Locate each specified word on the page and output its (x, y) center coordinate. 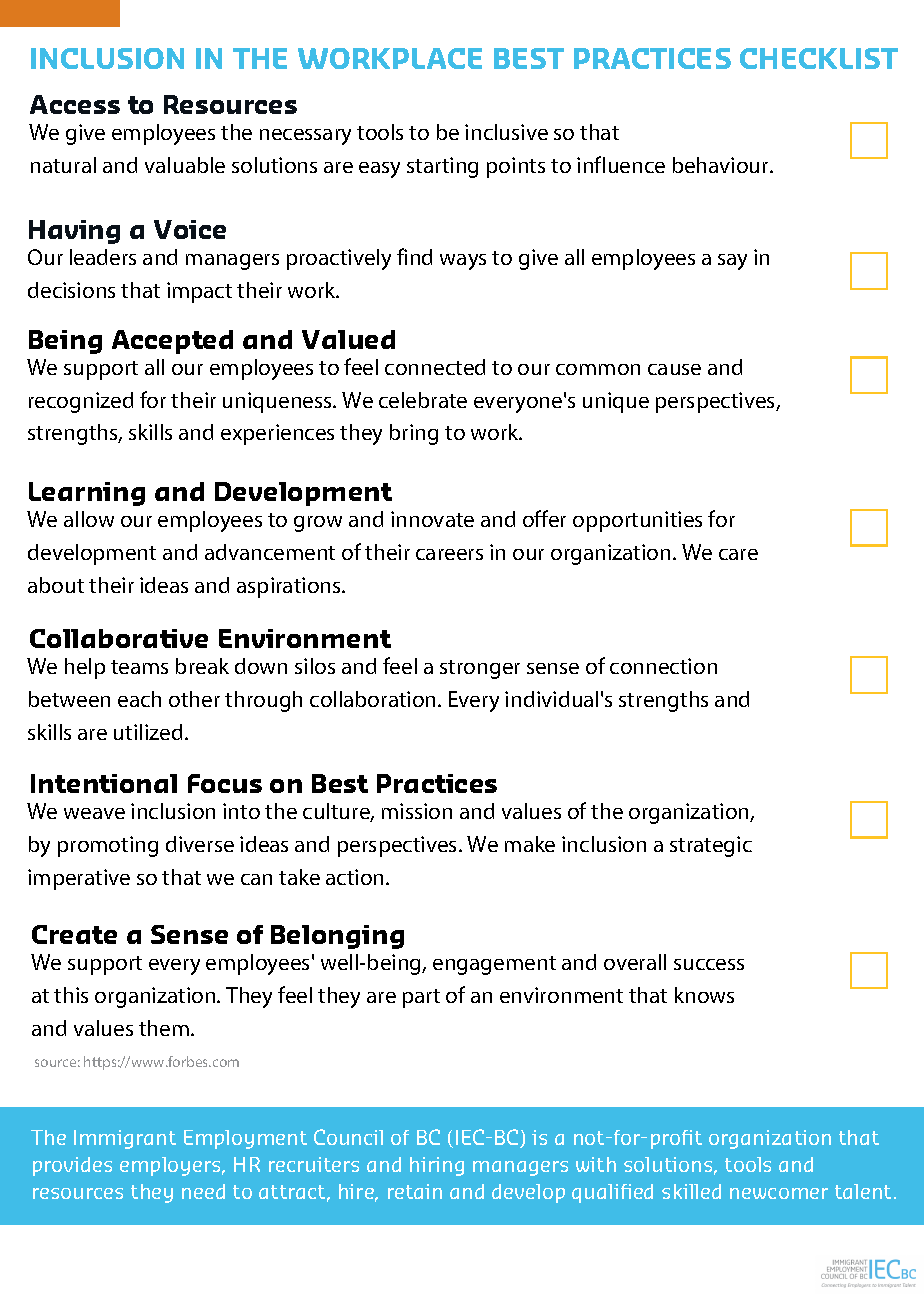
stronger (480, 669)
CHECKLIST (819, 58)
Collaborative (119, 638)
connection (663, 666)
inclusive (506, 132)
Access (75, 104)
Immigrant (125, 1139)
